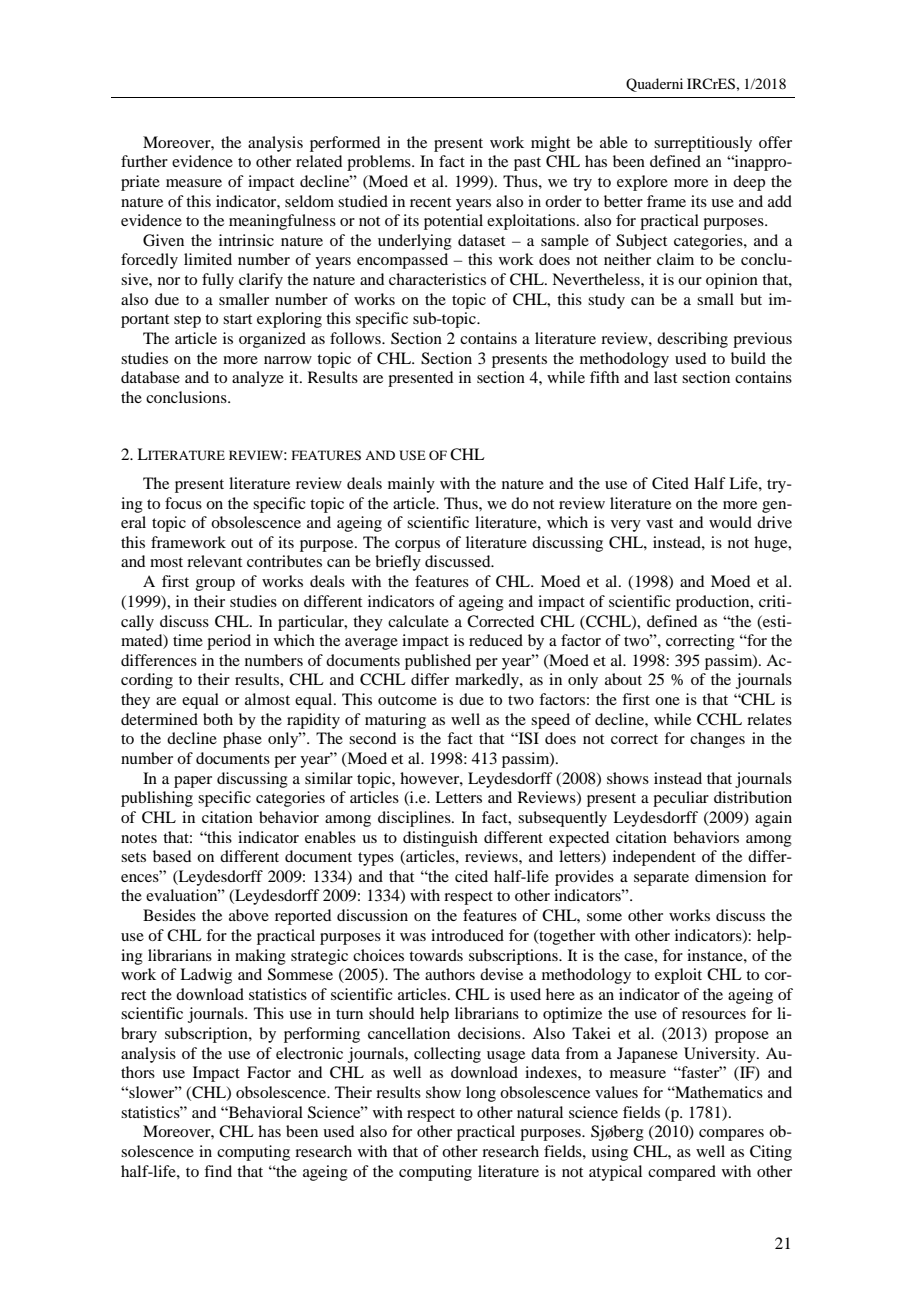 The height and width of the document is (1308, 924). I want to click on compares, so click(731, 1135).
